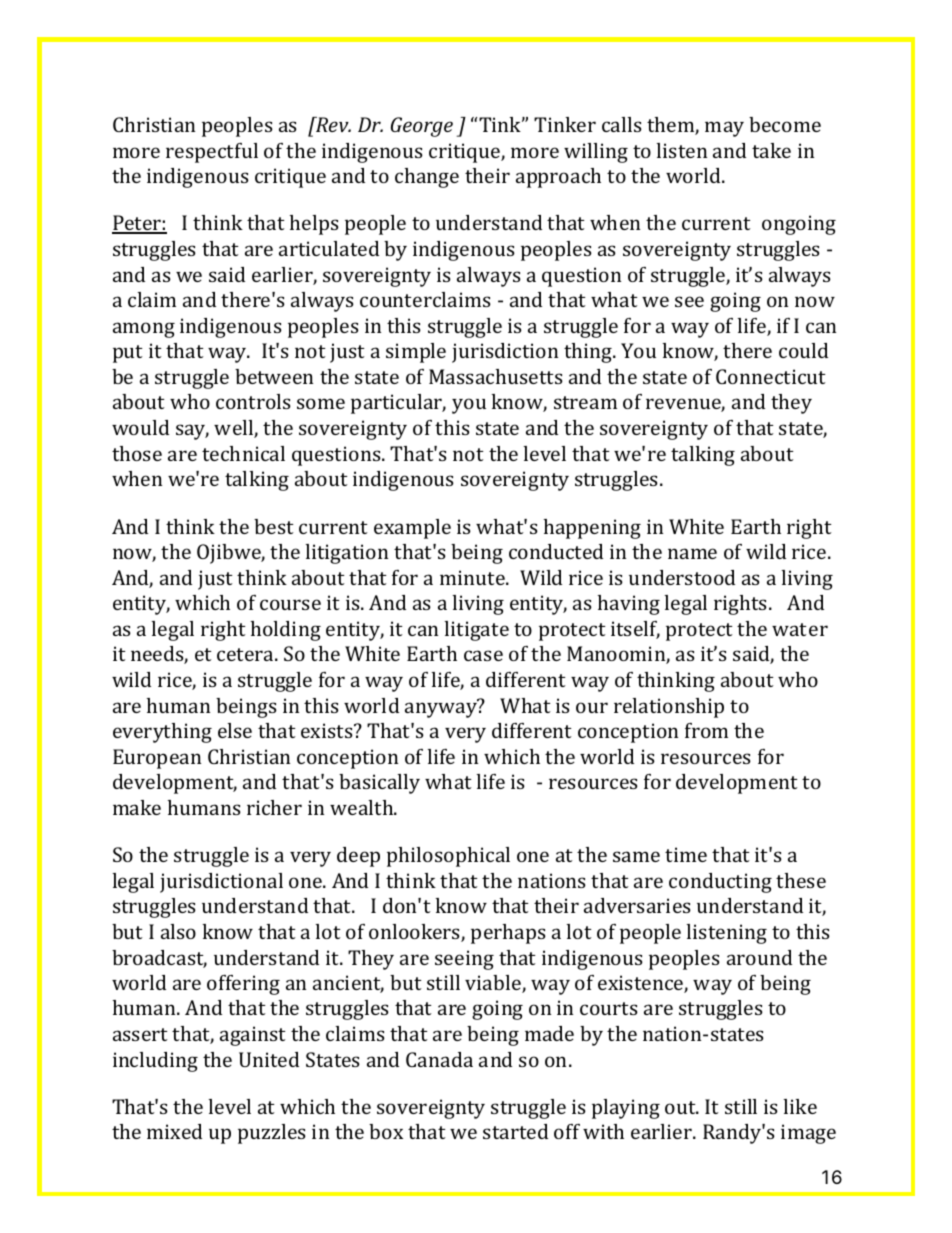 This document has height=1233, width=952. Describe the element at coordinates (253, 401) in the document. I see `controls` at that location.
